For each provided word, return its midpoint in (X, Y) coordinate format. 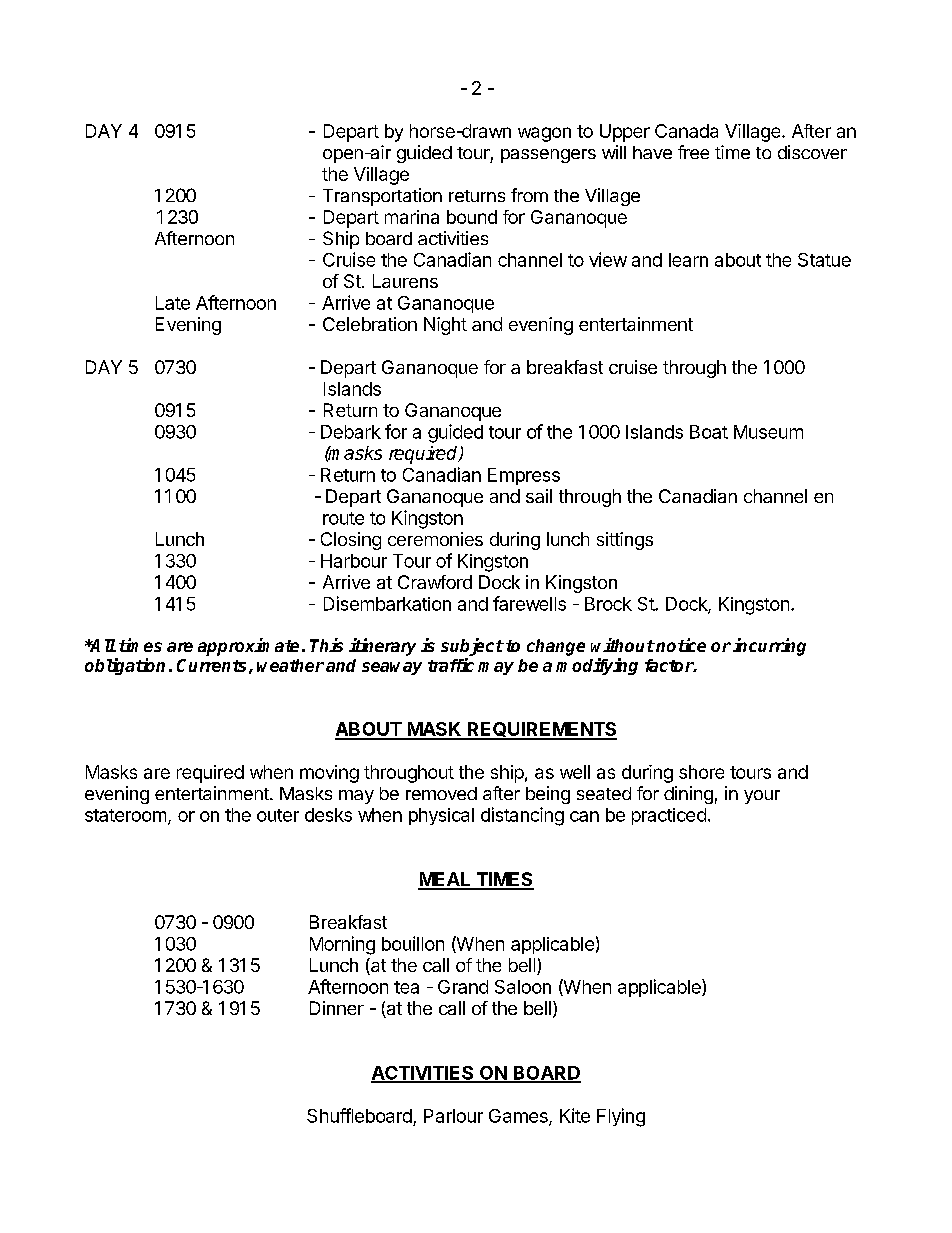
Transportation (382, 197)
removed (441, 793)
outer (278, 815)
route (343, 518)
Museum (768, 432)
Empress (524, 476)
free (693, 152)
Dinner (337, 1008)
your (762, 797)
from (529, 195)
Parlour (453, 1116)
